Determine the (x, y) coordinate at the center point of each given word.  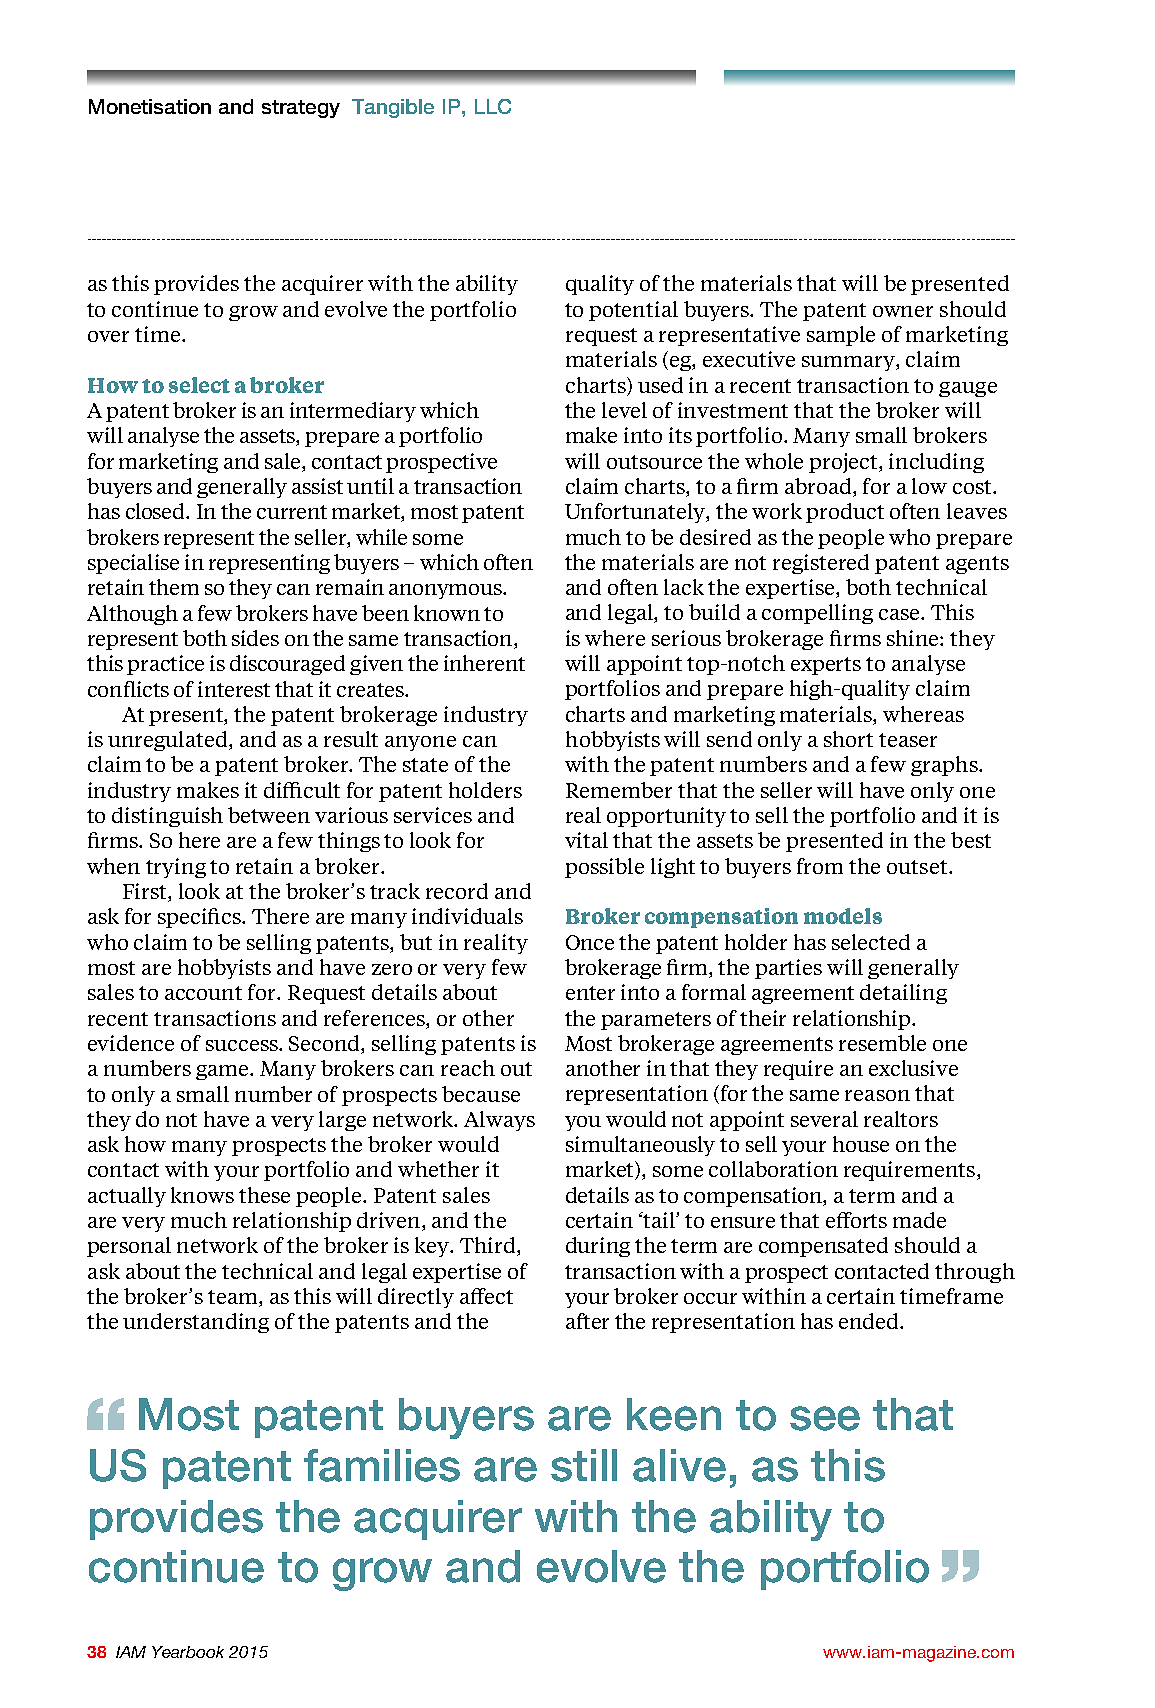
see (825, 1418)
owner (903, 311)
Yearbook (188, 1652)
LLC (493, 106)
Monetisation (150, 106)
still (584, 1465)
